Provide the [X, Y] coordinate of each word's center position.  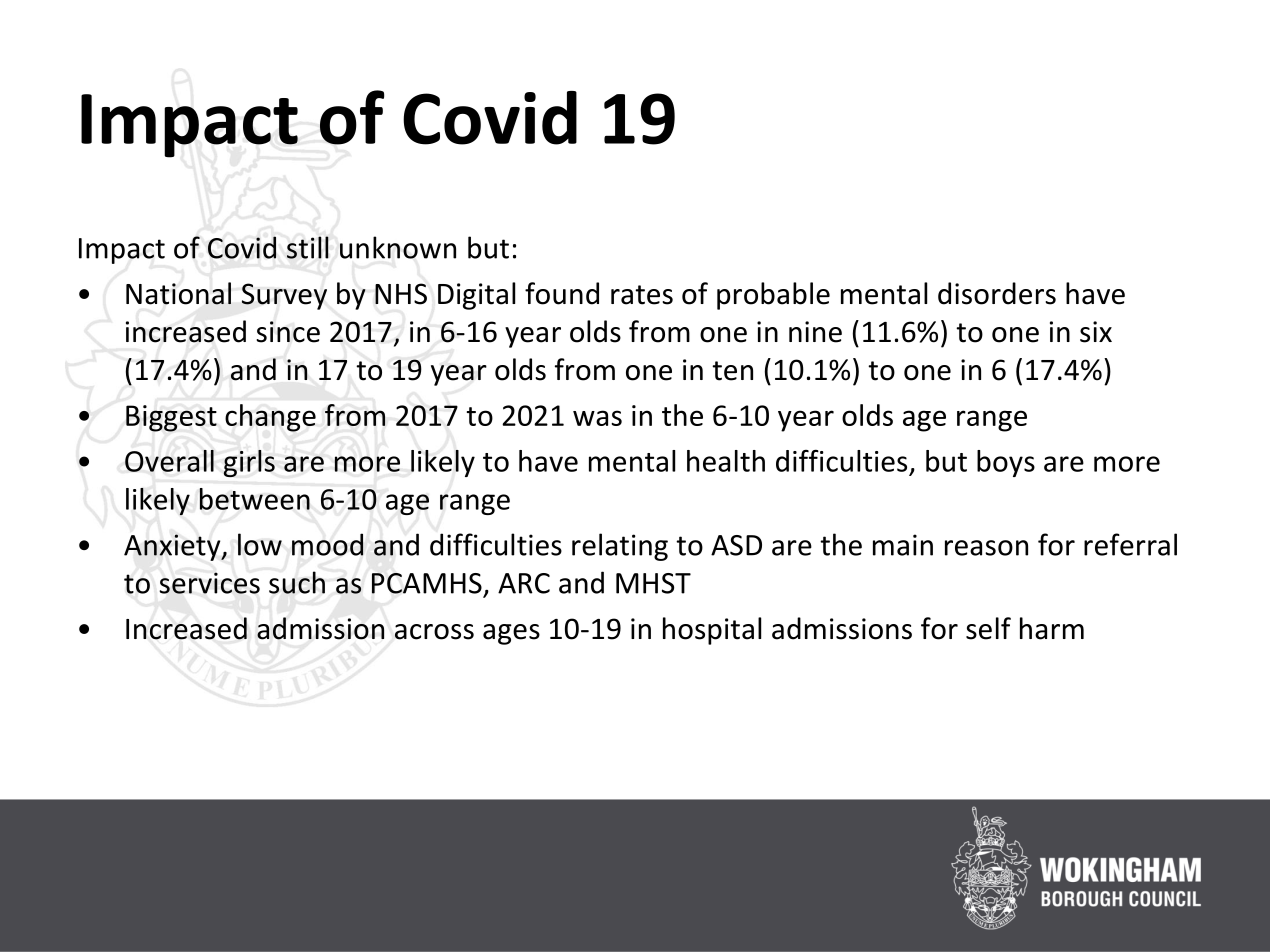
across [434, 632]
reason [986, 548]
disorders [997, 293]
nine [815, 332]
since [288, 332]
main [903, 545]
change [270, 418]
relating [620, 547]
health [726, 461]
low [260, 544]
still [308, 247]
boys [1006, 463]
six [1096, 332]
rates [642, 295]
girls [249, 463]
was [597, 418]
